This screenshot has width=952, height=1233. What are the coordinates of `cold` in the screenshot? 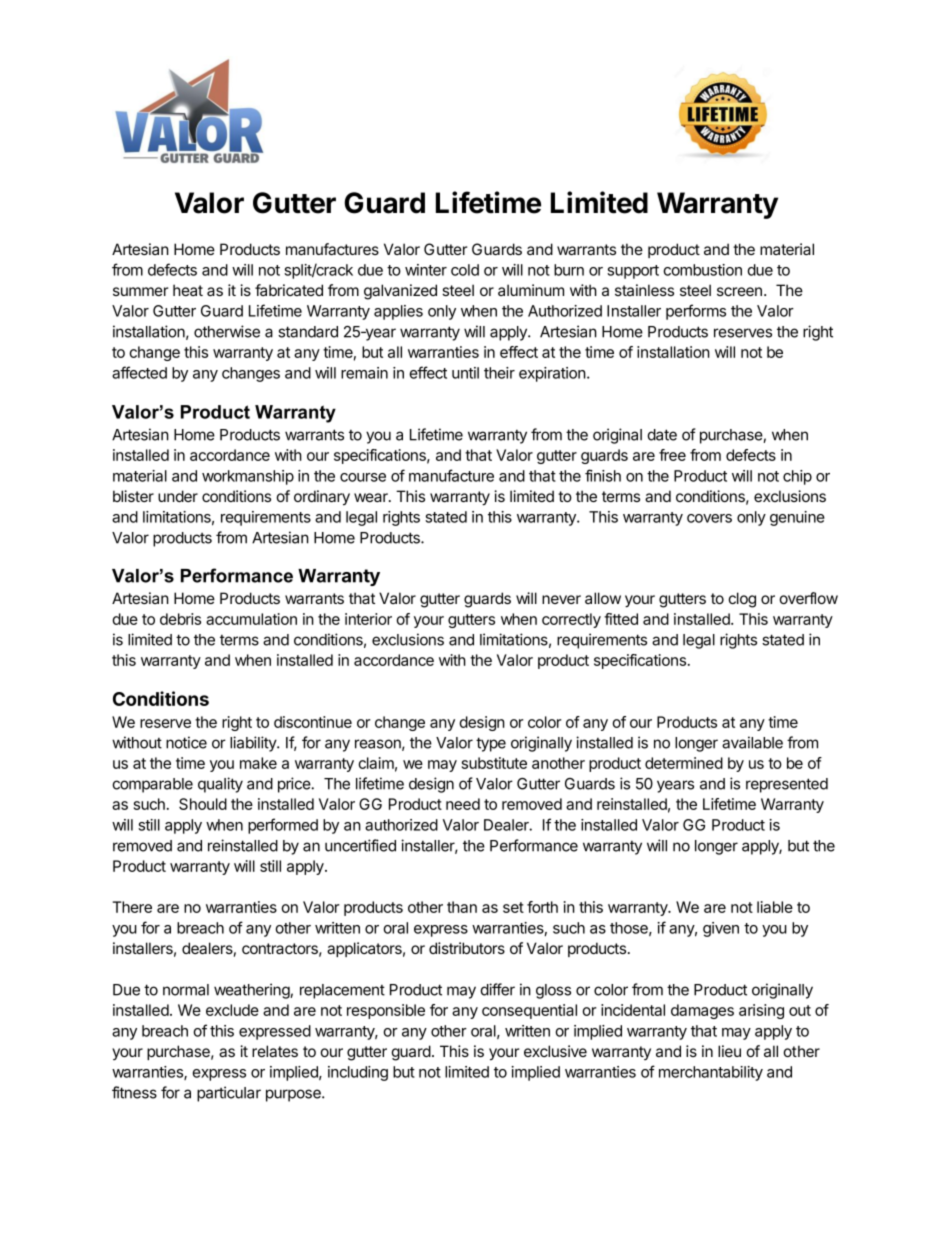 It's located at (465, 270).
